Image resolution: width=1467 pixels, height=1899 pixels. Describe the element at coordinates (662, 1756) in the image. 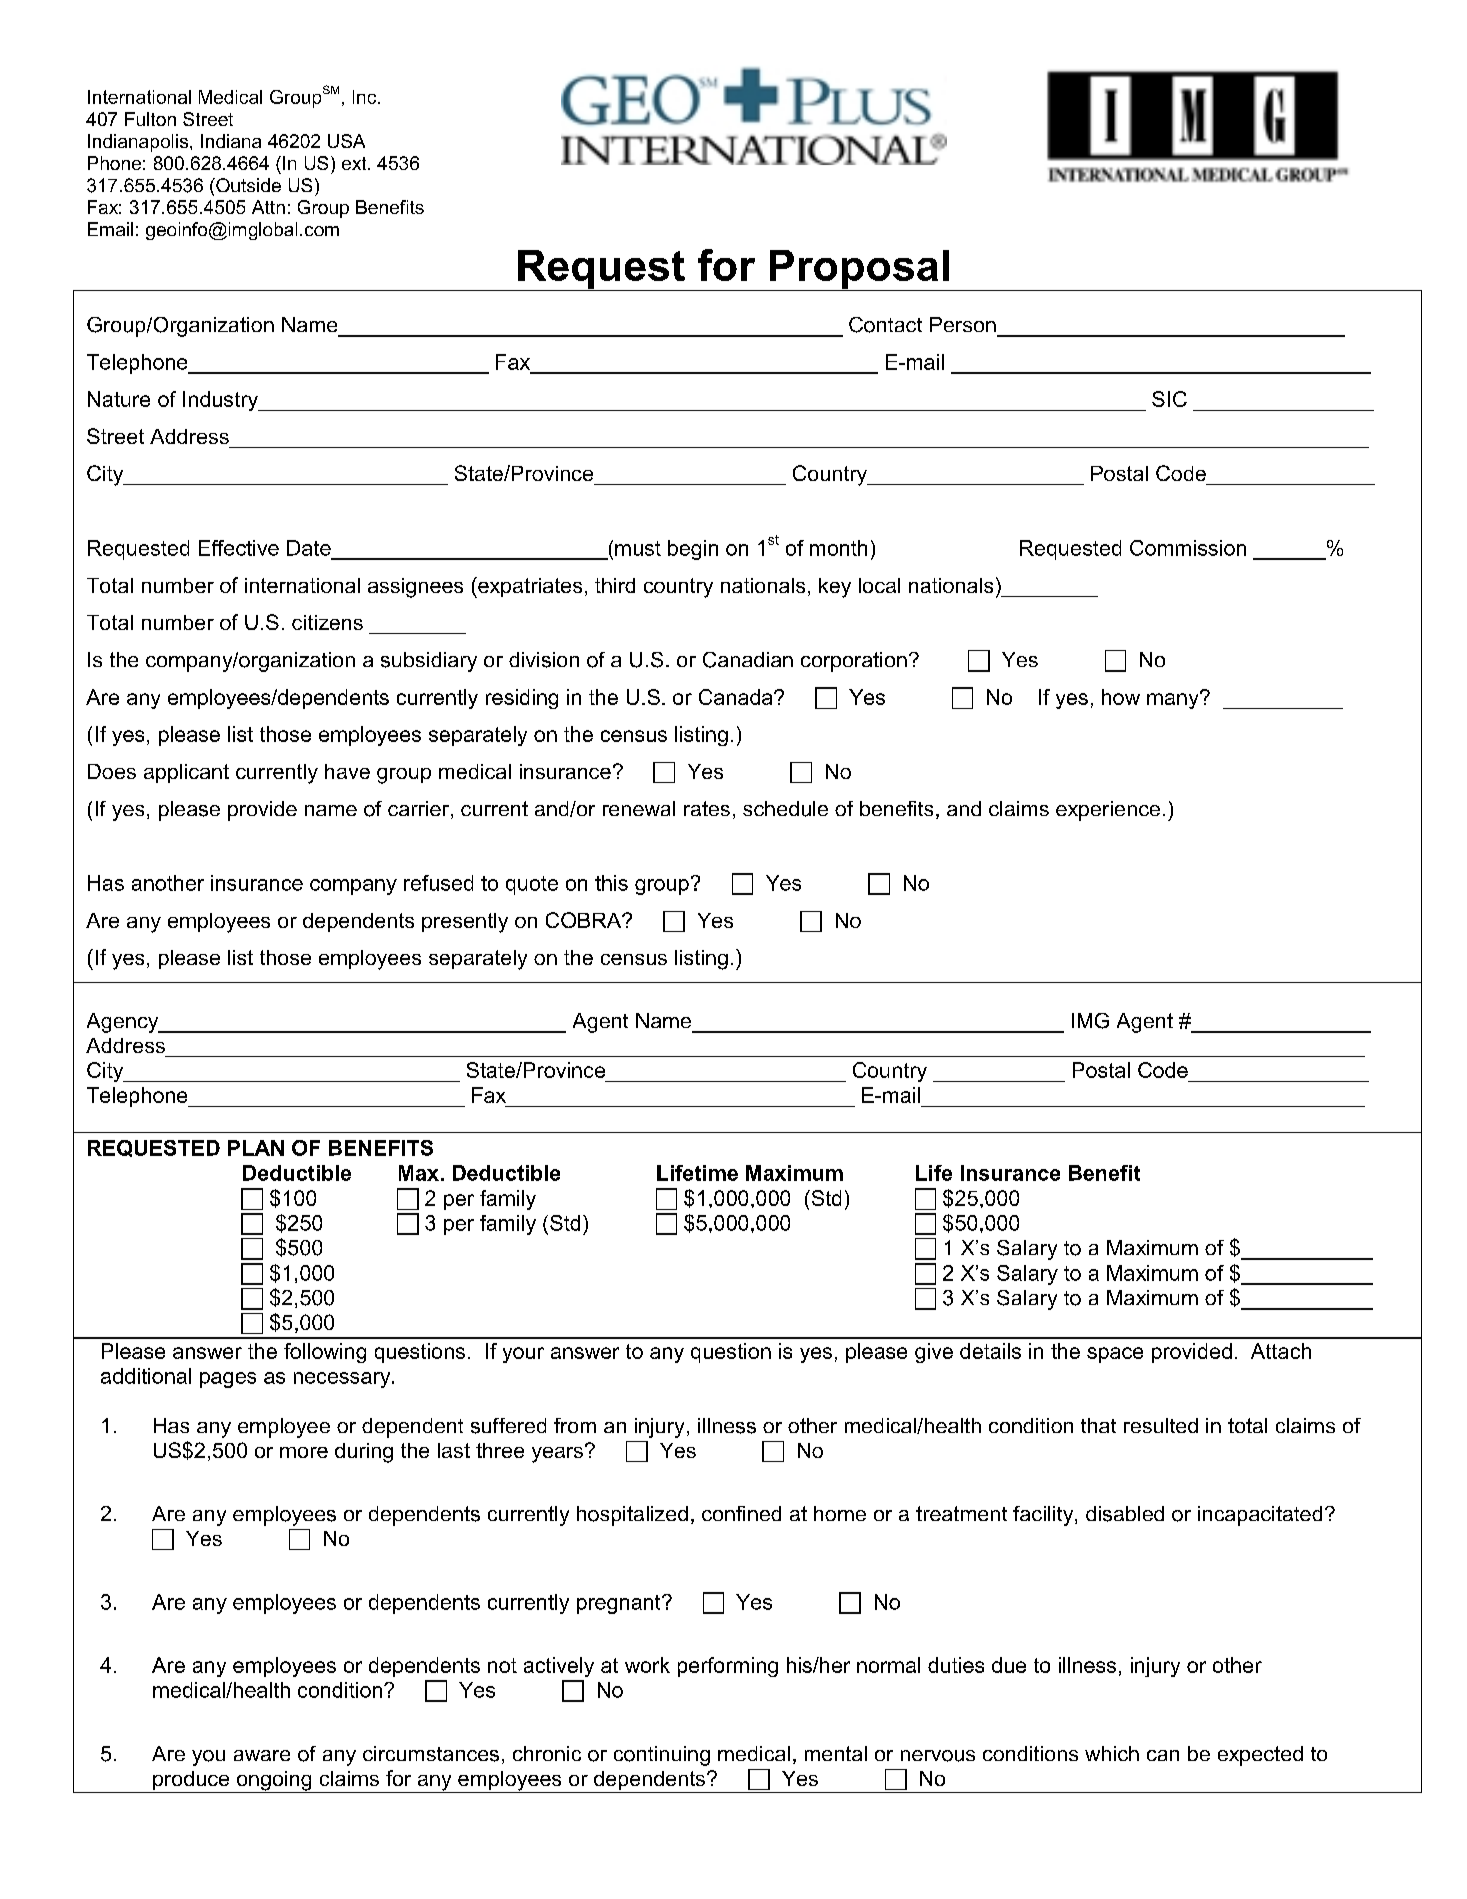

I see `continuing` at that location.
